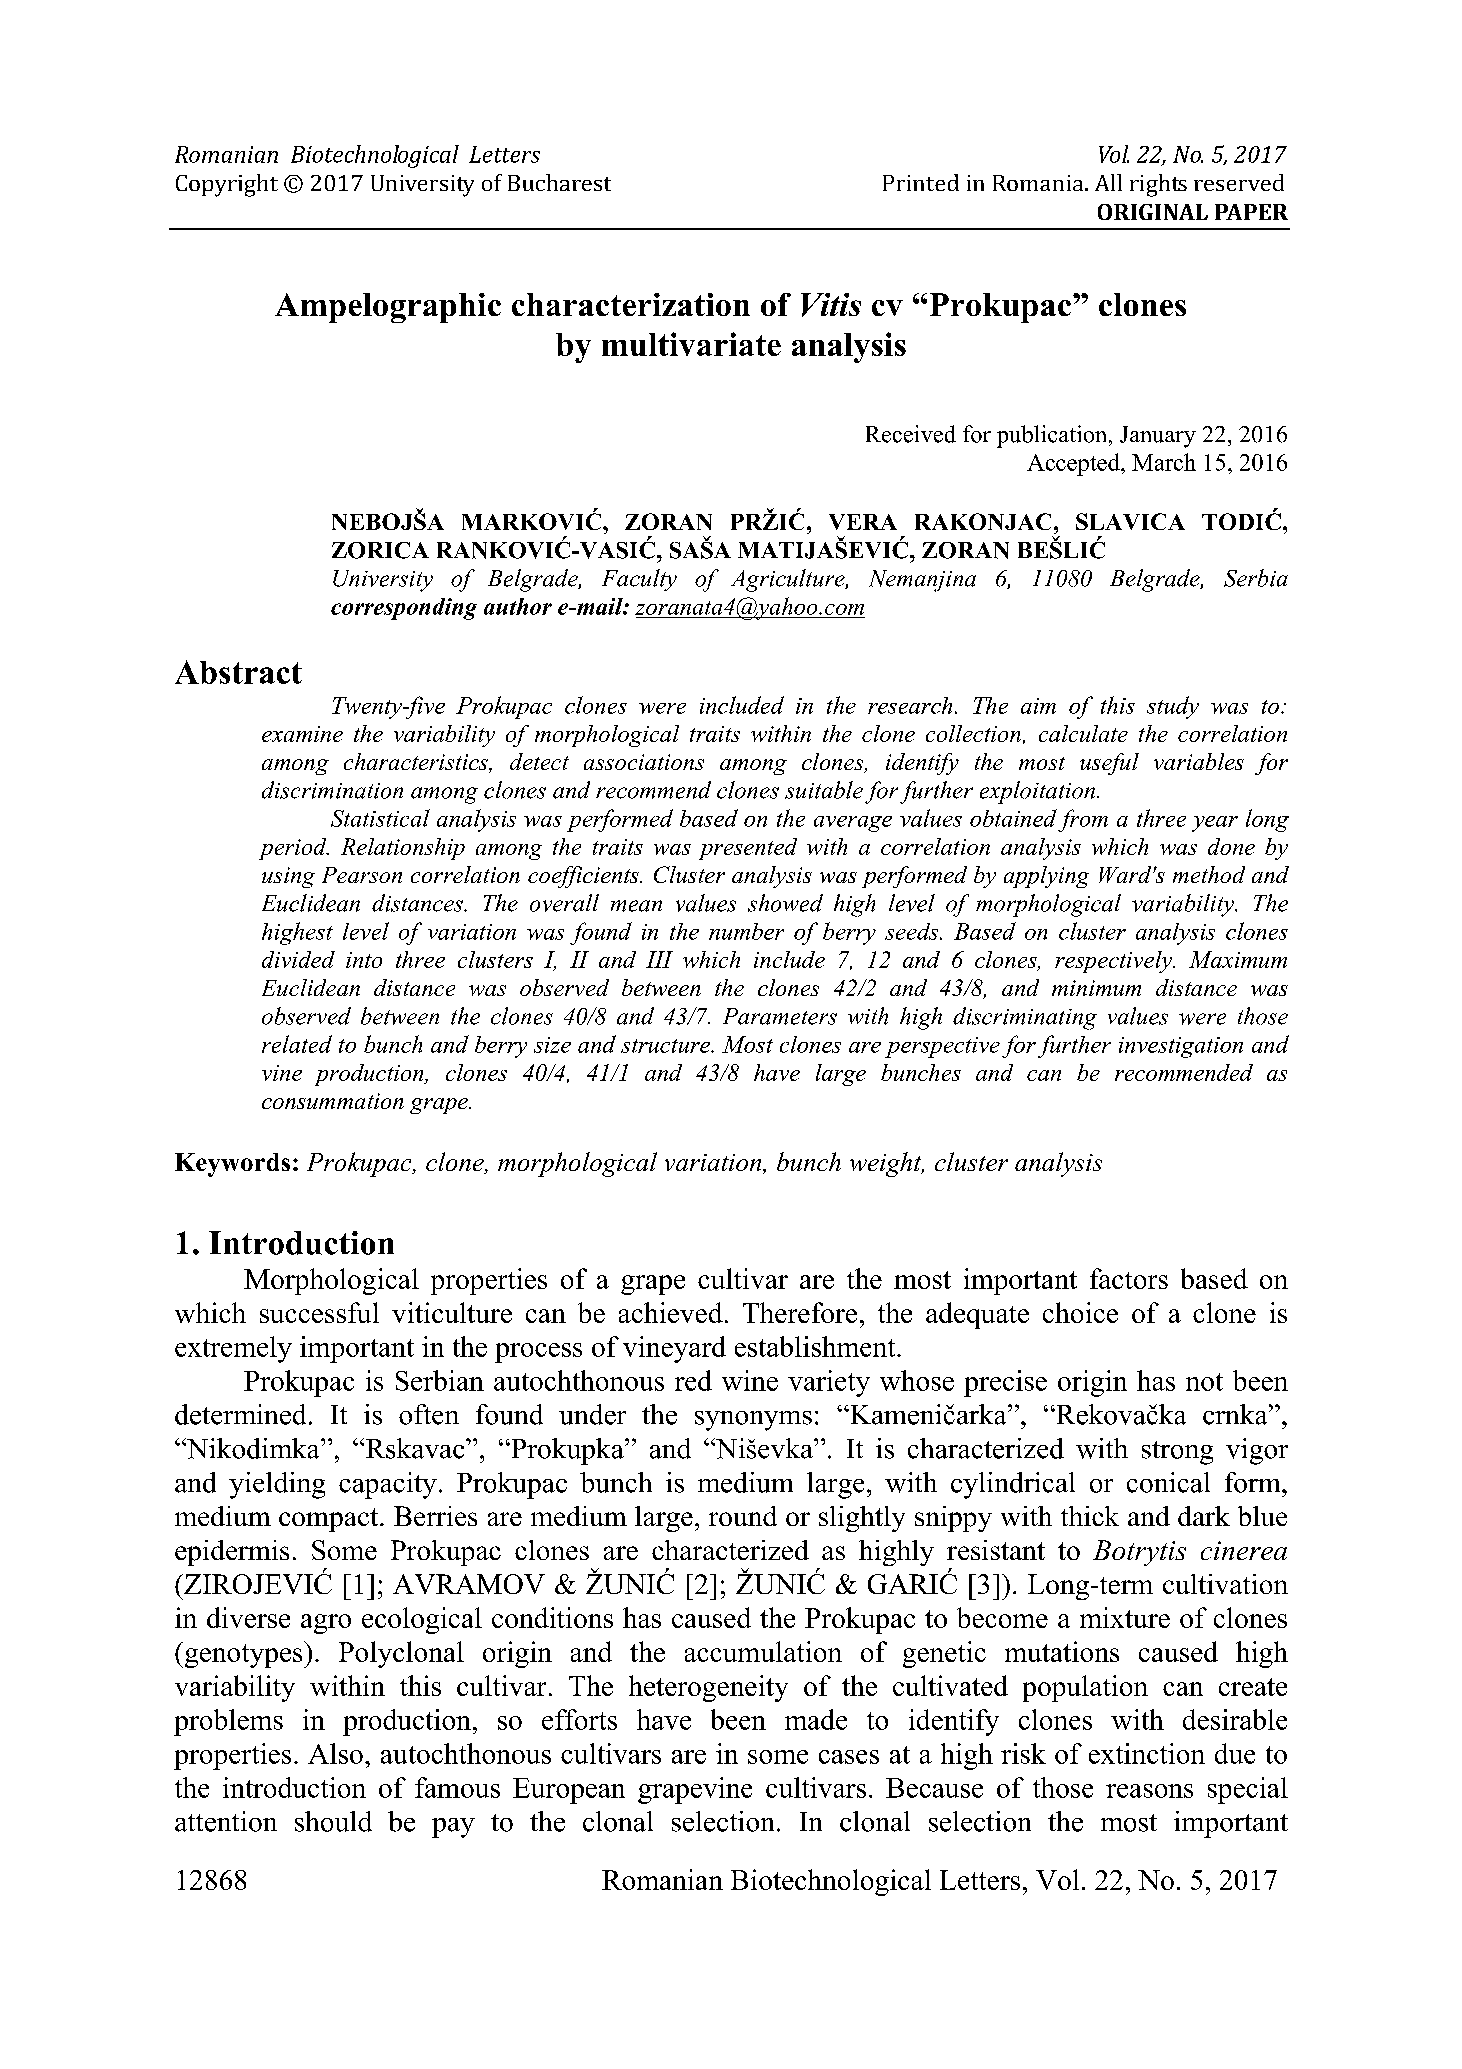 The height and width of the screenshot is (2069, 1462). Describe the element at coordinates (227, 185) in the screenshot. I see `Copyright` at that location.
